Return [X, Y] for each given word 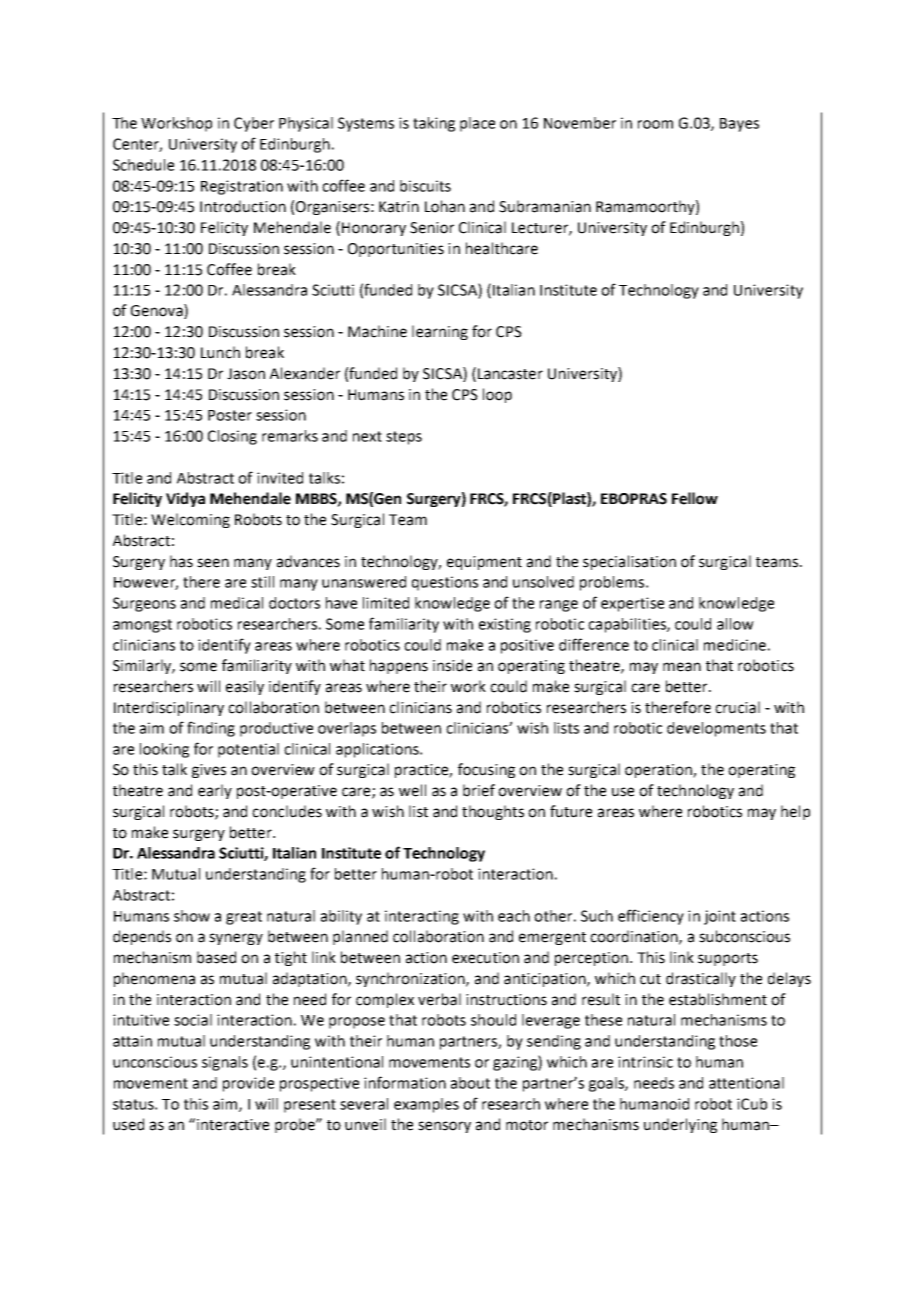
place [477, 124]
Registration [242, 187]
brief [479, 790]
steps [404, 438]
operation [659, 771]
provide [248, 1084]
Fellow [695, 498]
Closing [232, 437]
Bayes [739, 125]
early [215, 791]
